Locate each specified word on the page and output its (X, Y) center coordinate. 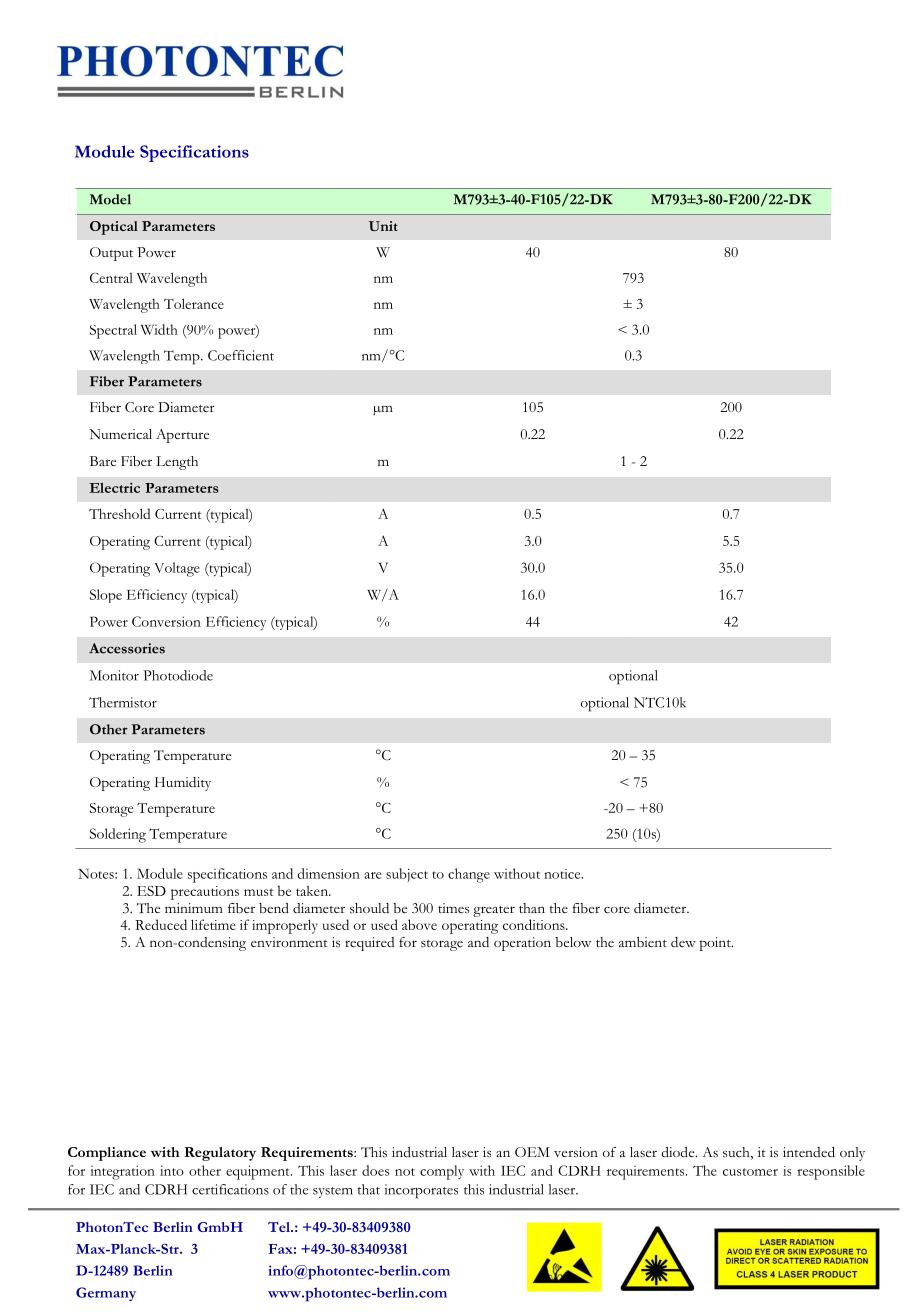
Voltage (177, 569)
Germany (106, 1294)
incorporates (421, 1191)
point (716, 944)
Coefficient (241, 355)
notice (563, 874)
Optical (114, 228)
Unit (383, 226)
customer (750, 1172)
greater (494, 911)
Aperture (182, 436)
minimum (194, 908)
